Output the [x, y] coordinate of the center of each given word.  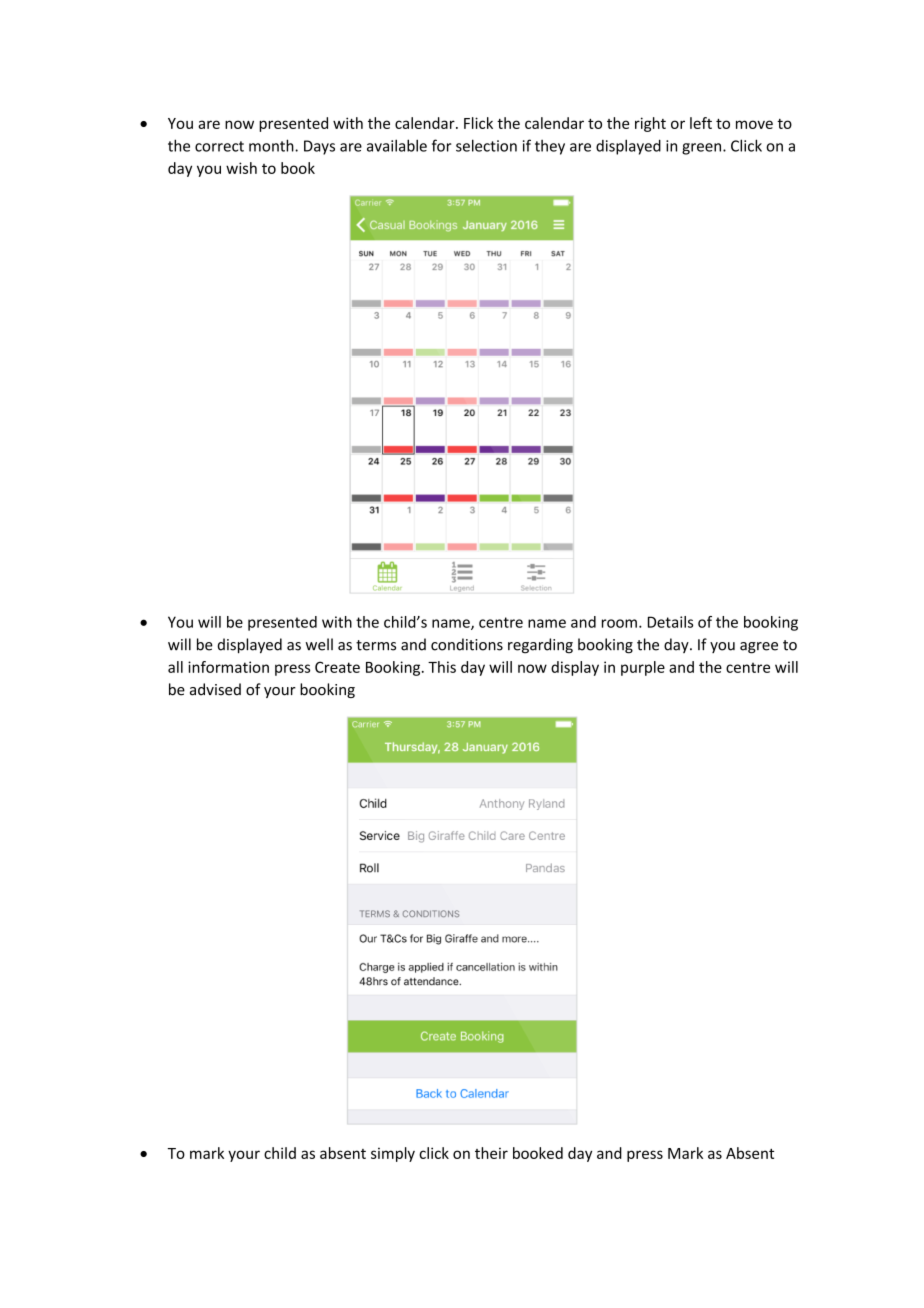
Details [670, 622]
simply [393, 1154]
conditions [467, 644]
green [703, 149]
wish [241, 168]
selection [486, 145]
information [228, 667]
